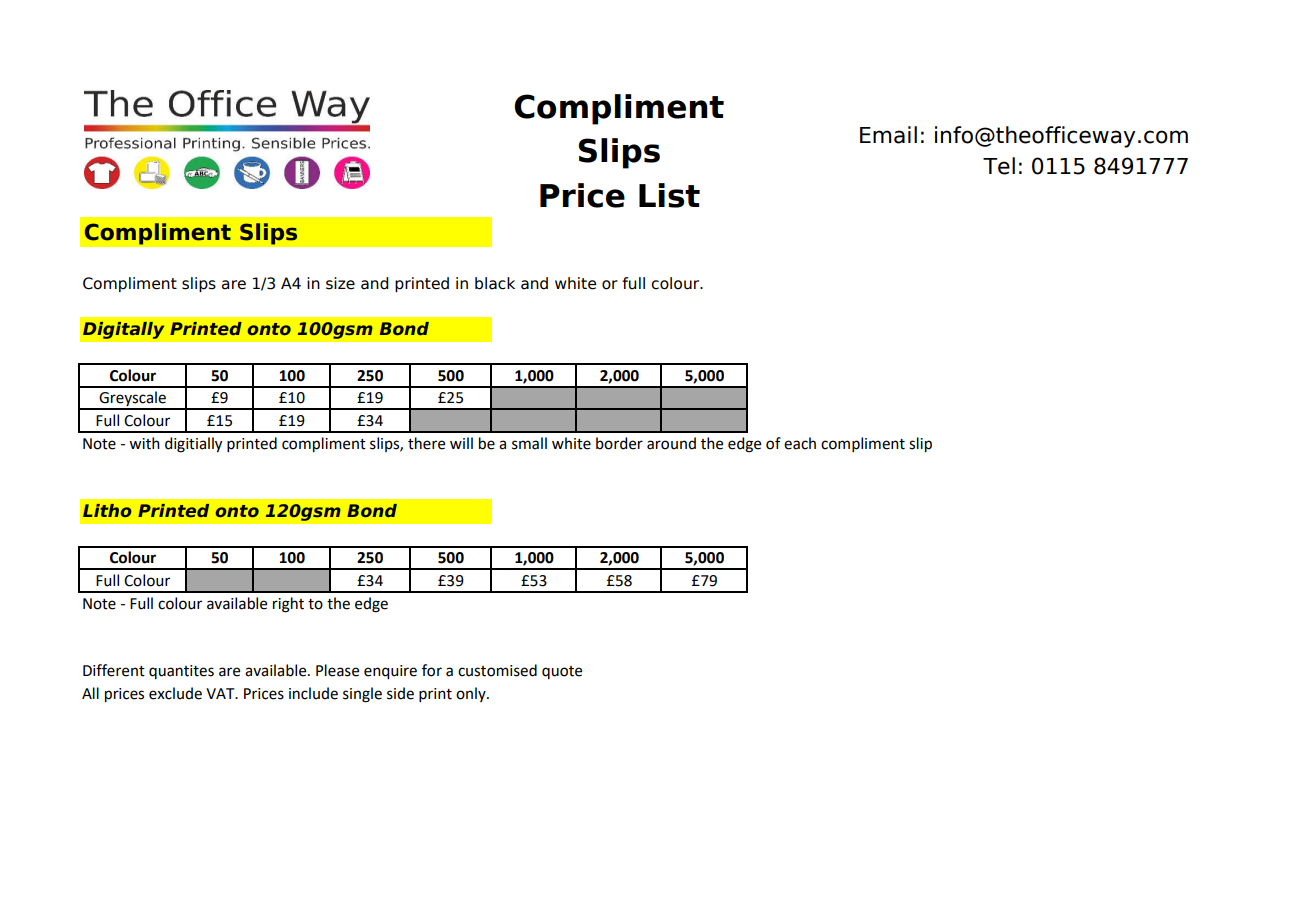  What do you see at coordinates (888, 135) in the document?
I see `Email` at bounding box center [888, 135].
